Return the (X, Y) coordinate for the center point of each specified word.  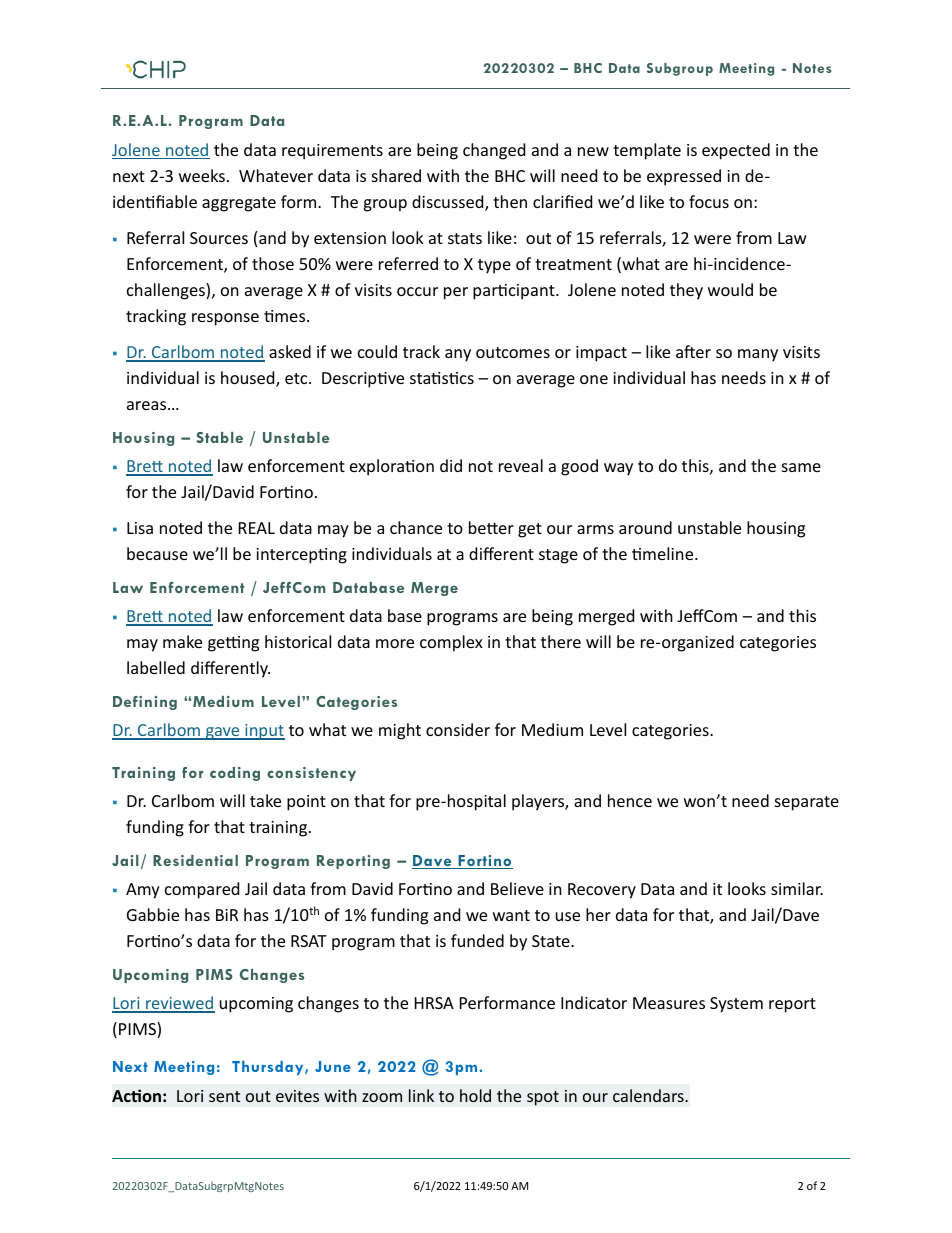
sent (224, 1096)
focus (709, 201)
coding (235, 774)
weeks (202, 175)
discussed (449, 203)
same (801, 467)
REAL (257, 528)
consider (458, 729)
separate (807, 803)
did (451, 465)
